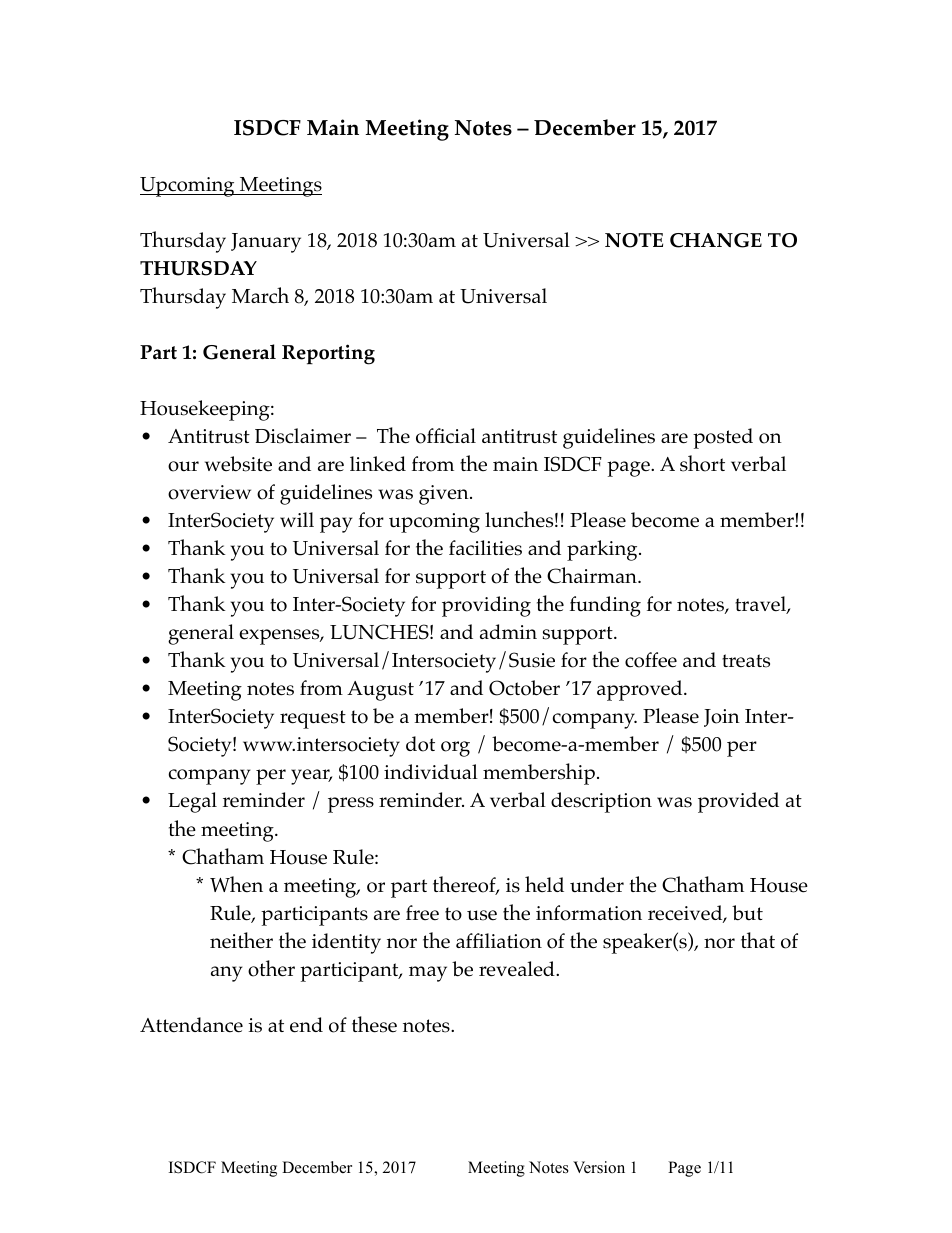 This screenshot has width=952, height=1233. I want to click on January, so click(266, 243).
